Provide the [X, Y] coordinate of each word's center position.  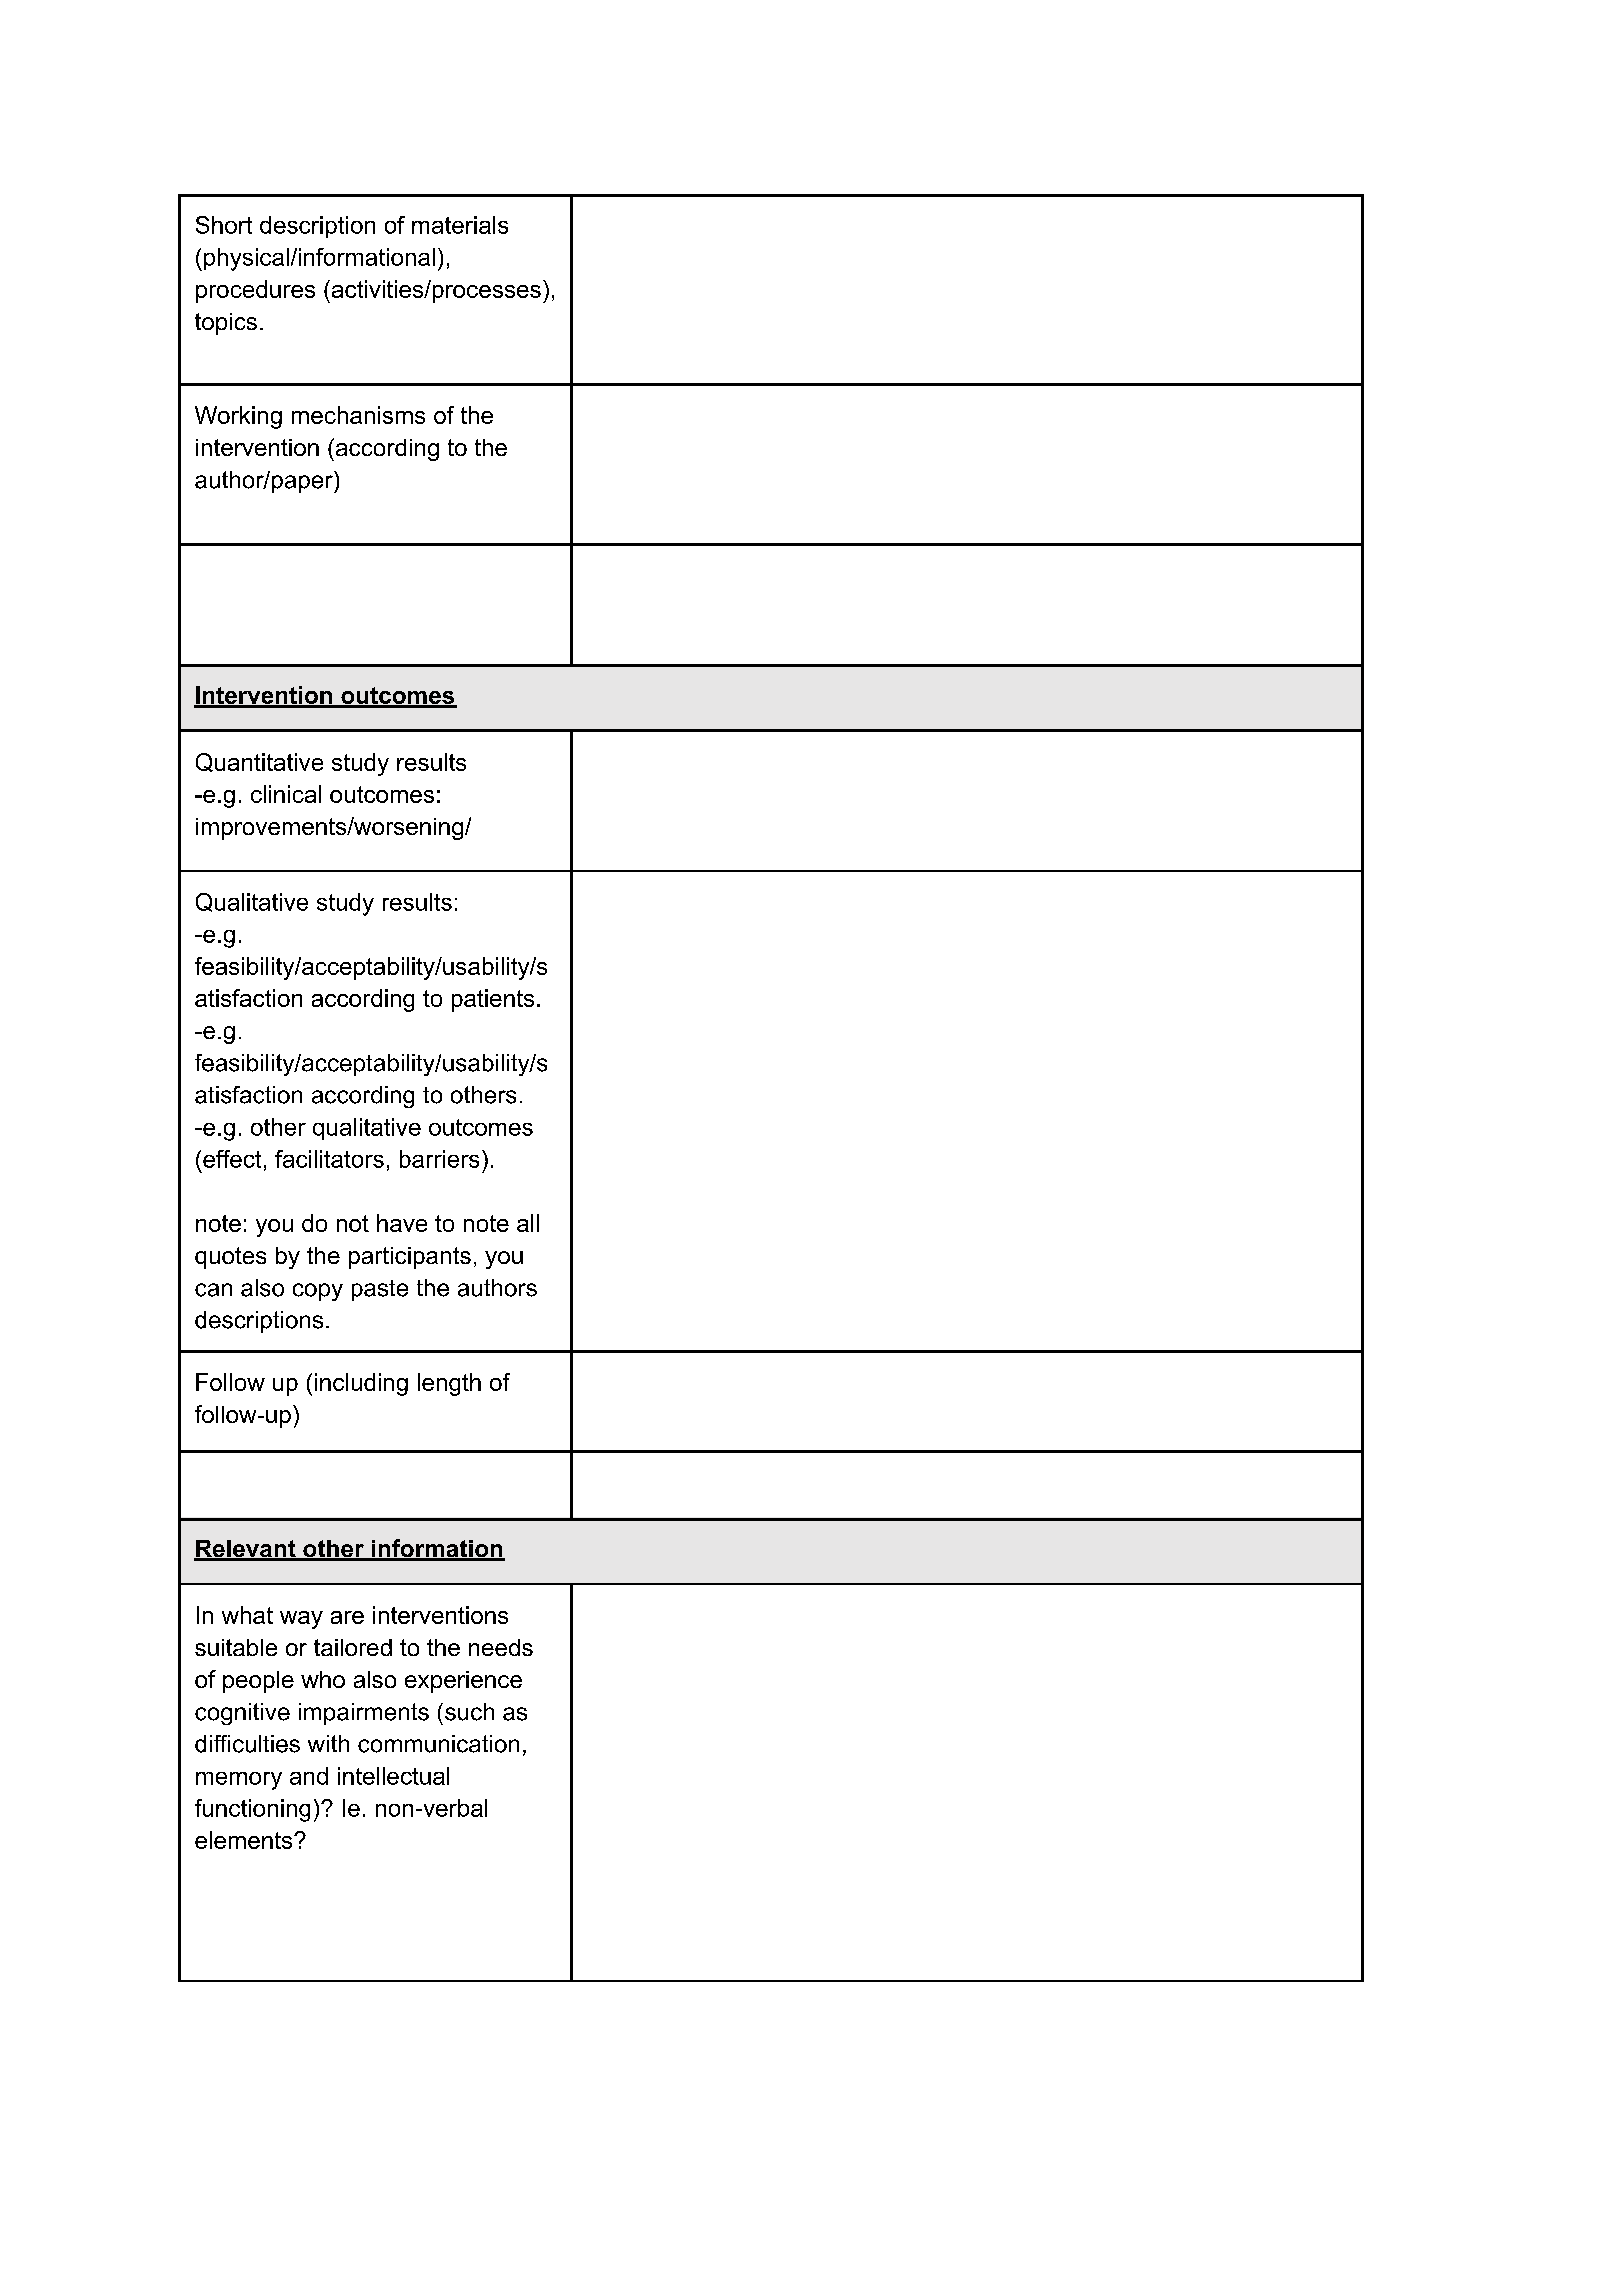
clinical [286, 794]
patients [493, 1000]
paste [380, 1290]
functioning [252, 1810]
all [528, 1223]
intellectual [393, 1776]
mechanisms [358, 415]
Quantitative [259, 762]
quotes [230, 1258]
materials [460, 225]
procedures [255, 291]
